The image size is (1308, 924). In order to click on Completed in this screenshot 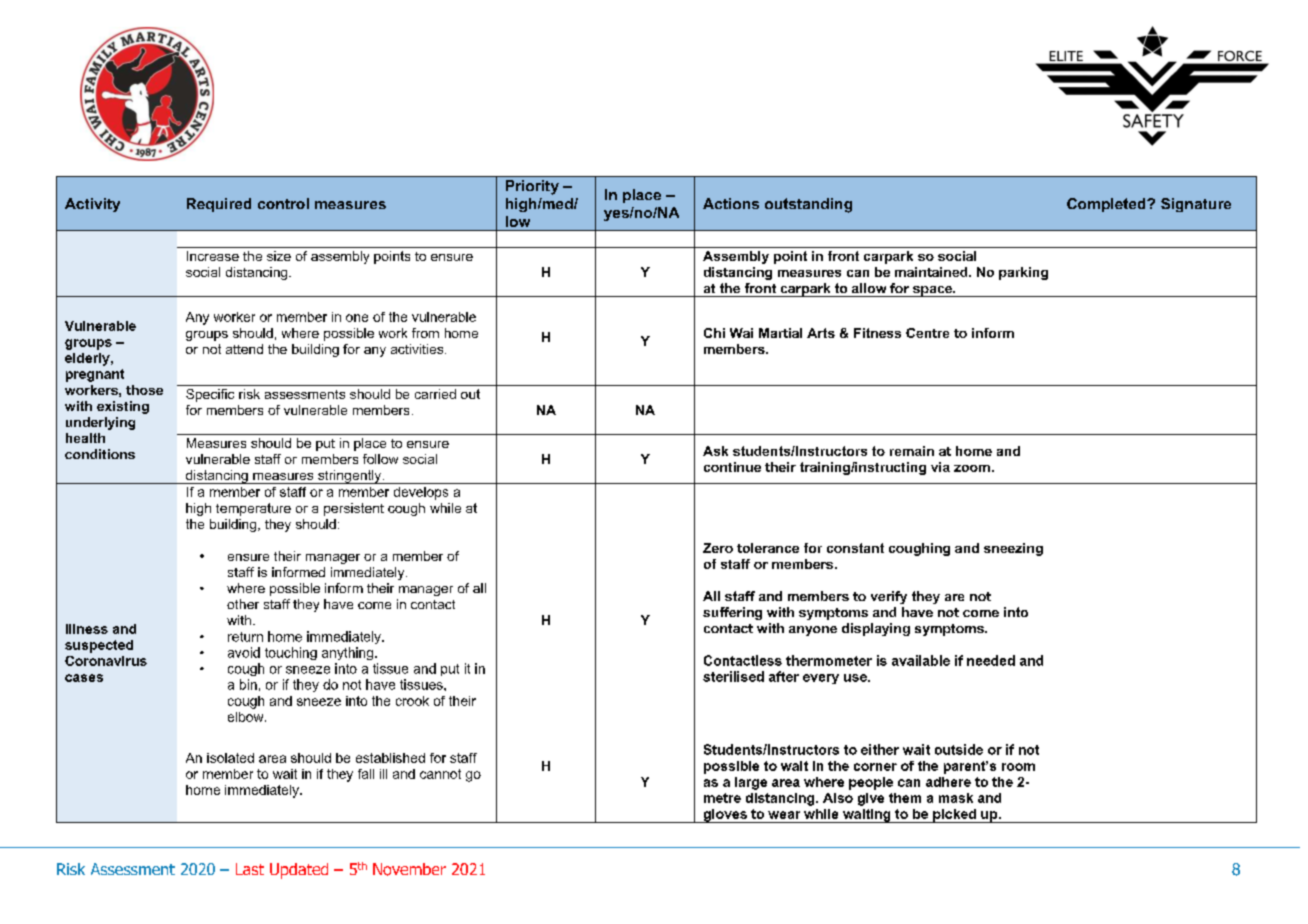, I will do `click(1107, 205)`.
